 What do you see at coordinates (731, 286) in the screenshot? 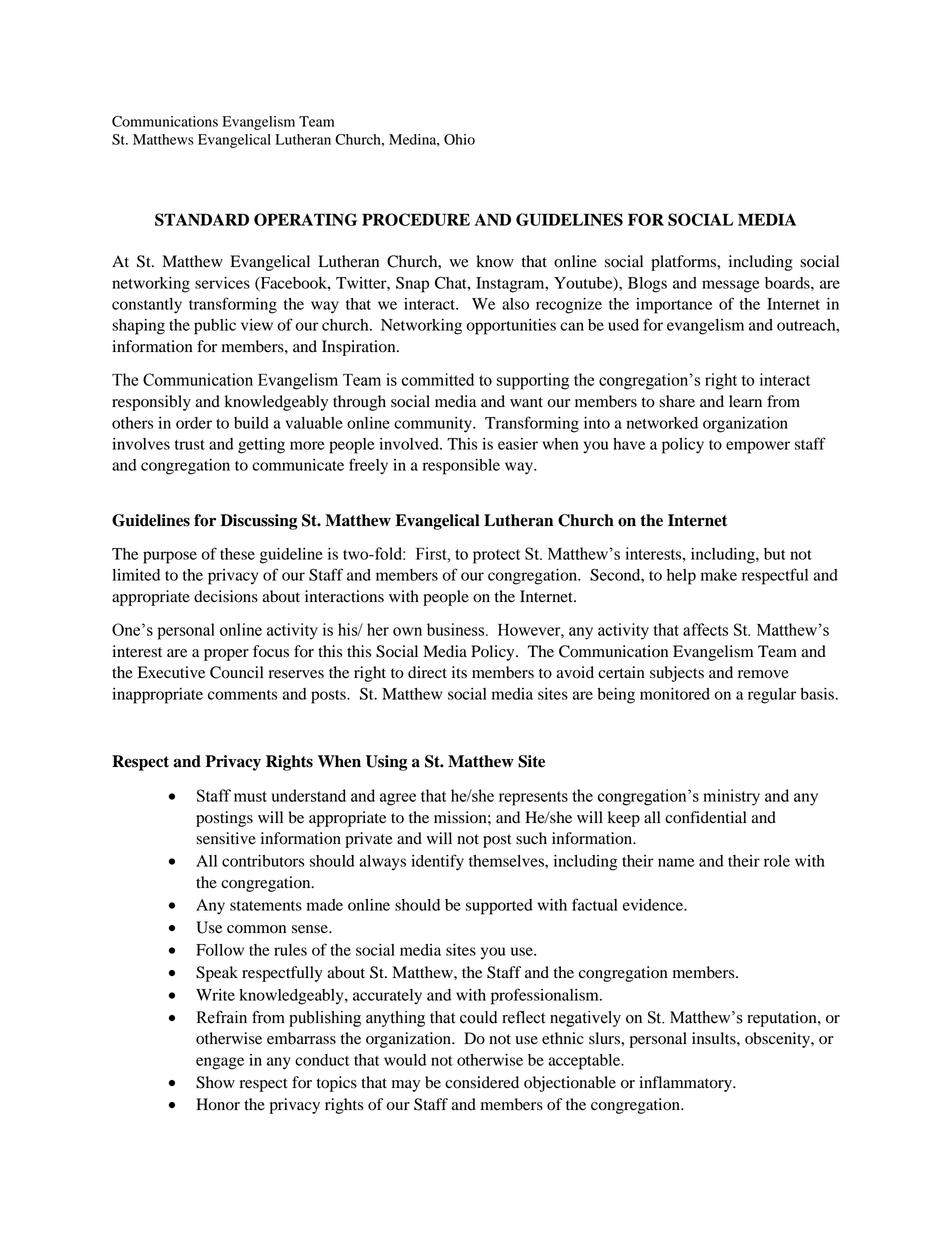
I see `message` at bounding box center [731, 286].
